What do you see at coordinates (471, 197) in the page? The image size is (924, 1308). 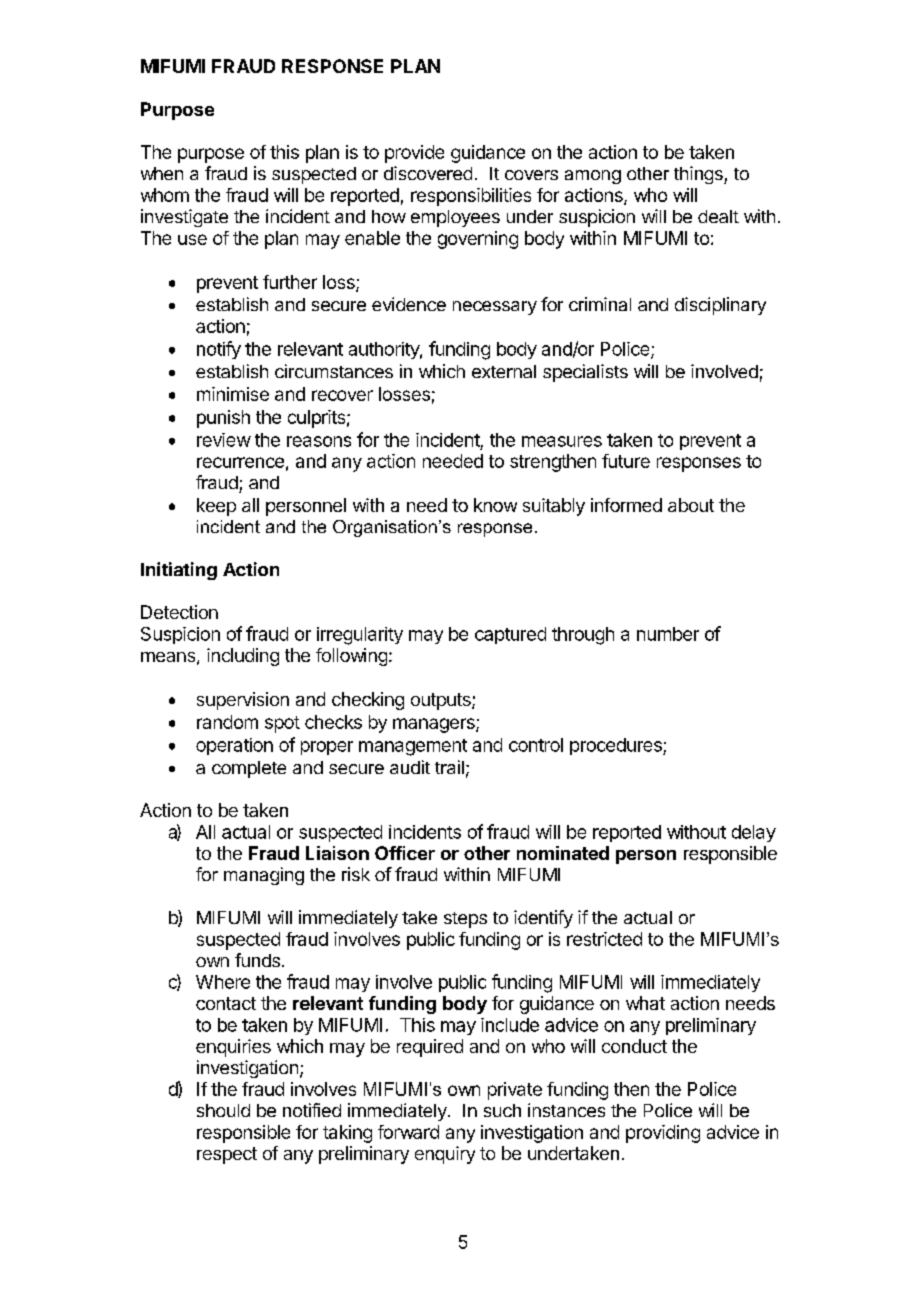 I see `responsibilities` at bounding box center [471, 197].
